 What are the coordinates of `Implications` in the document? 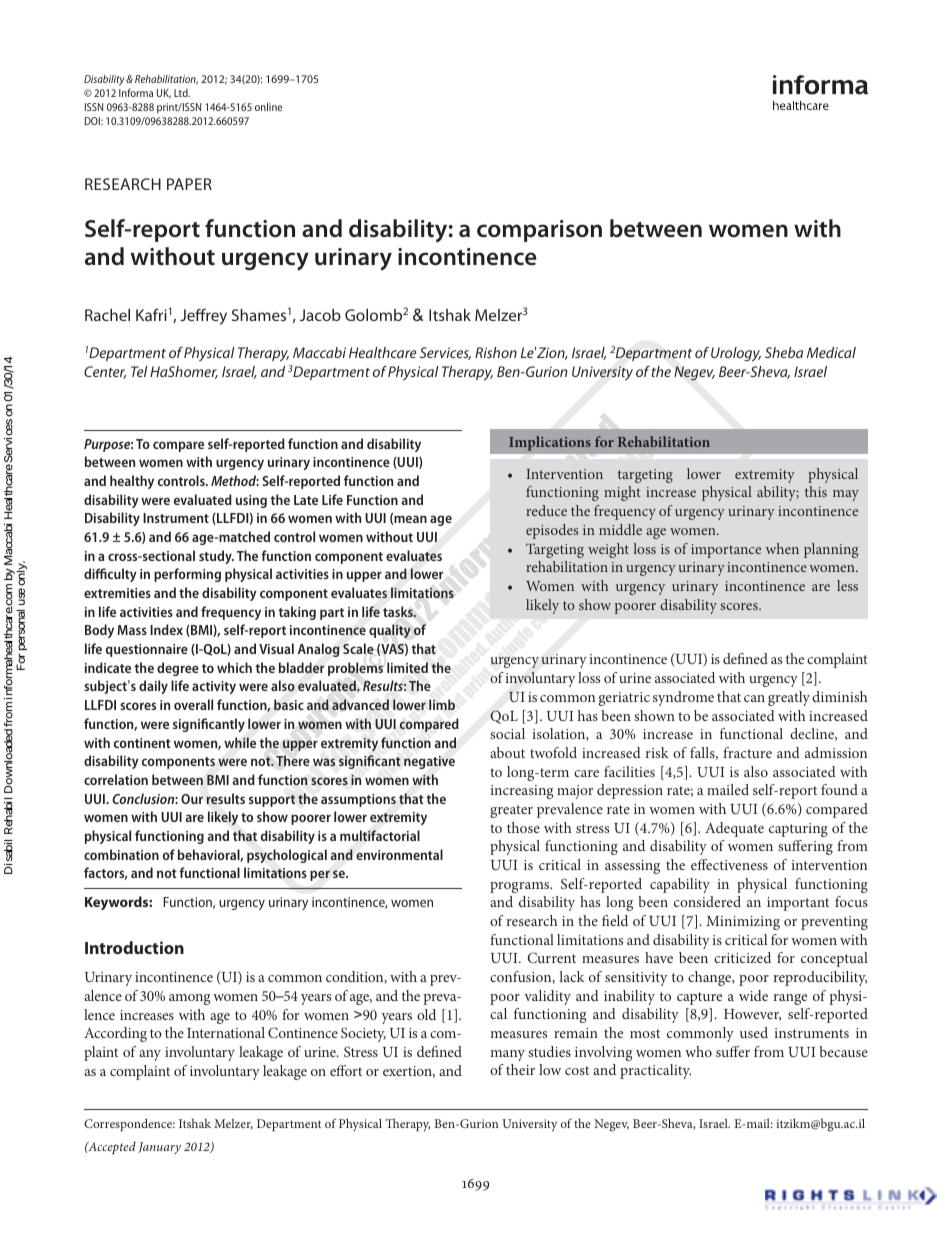 It's located at (550, 443).
